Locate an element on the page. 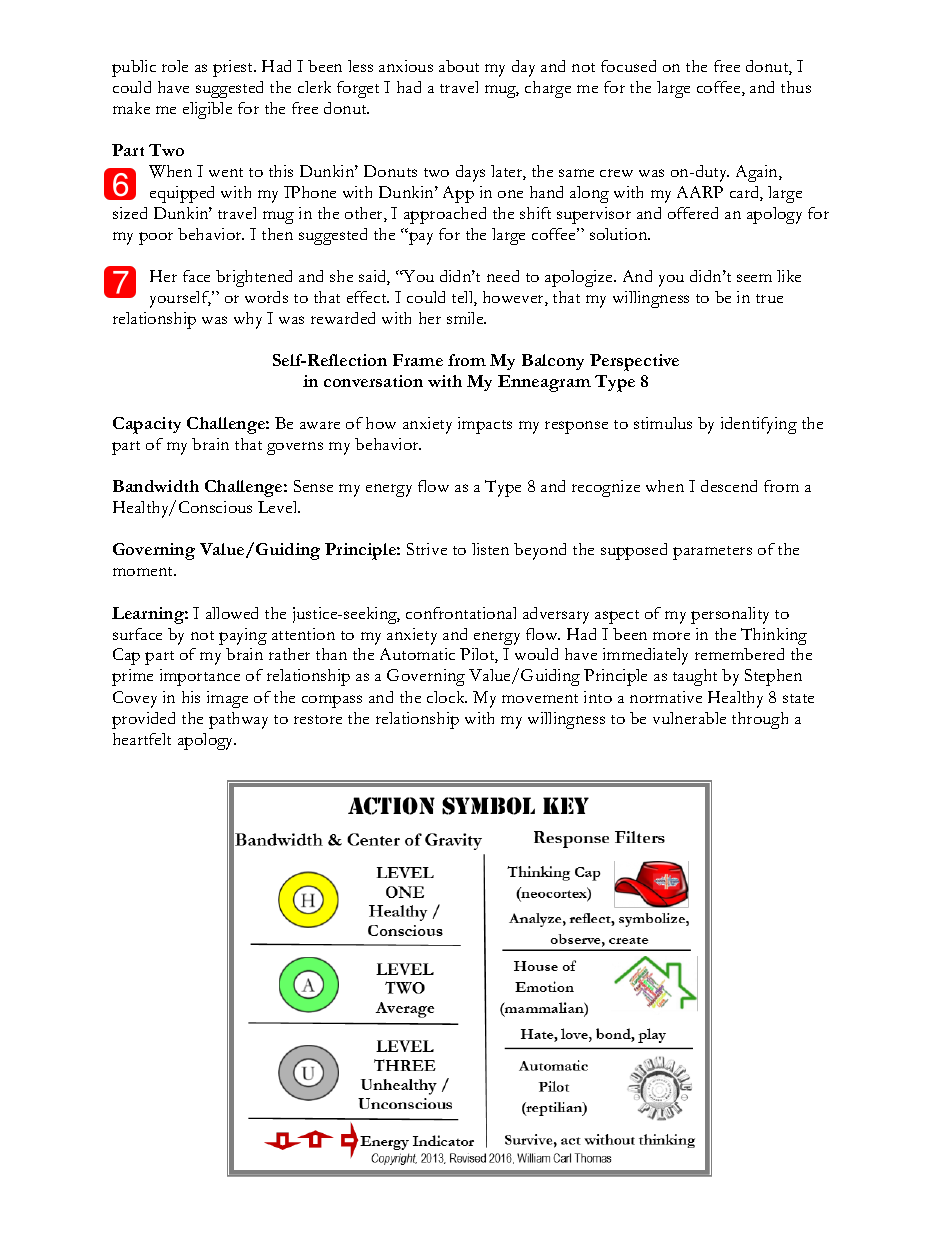  identifying is located at coordinates (759, 425).
